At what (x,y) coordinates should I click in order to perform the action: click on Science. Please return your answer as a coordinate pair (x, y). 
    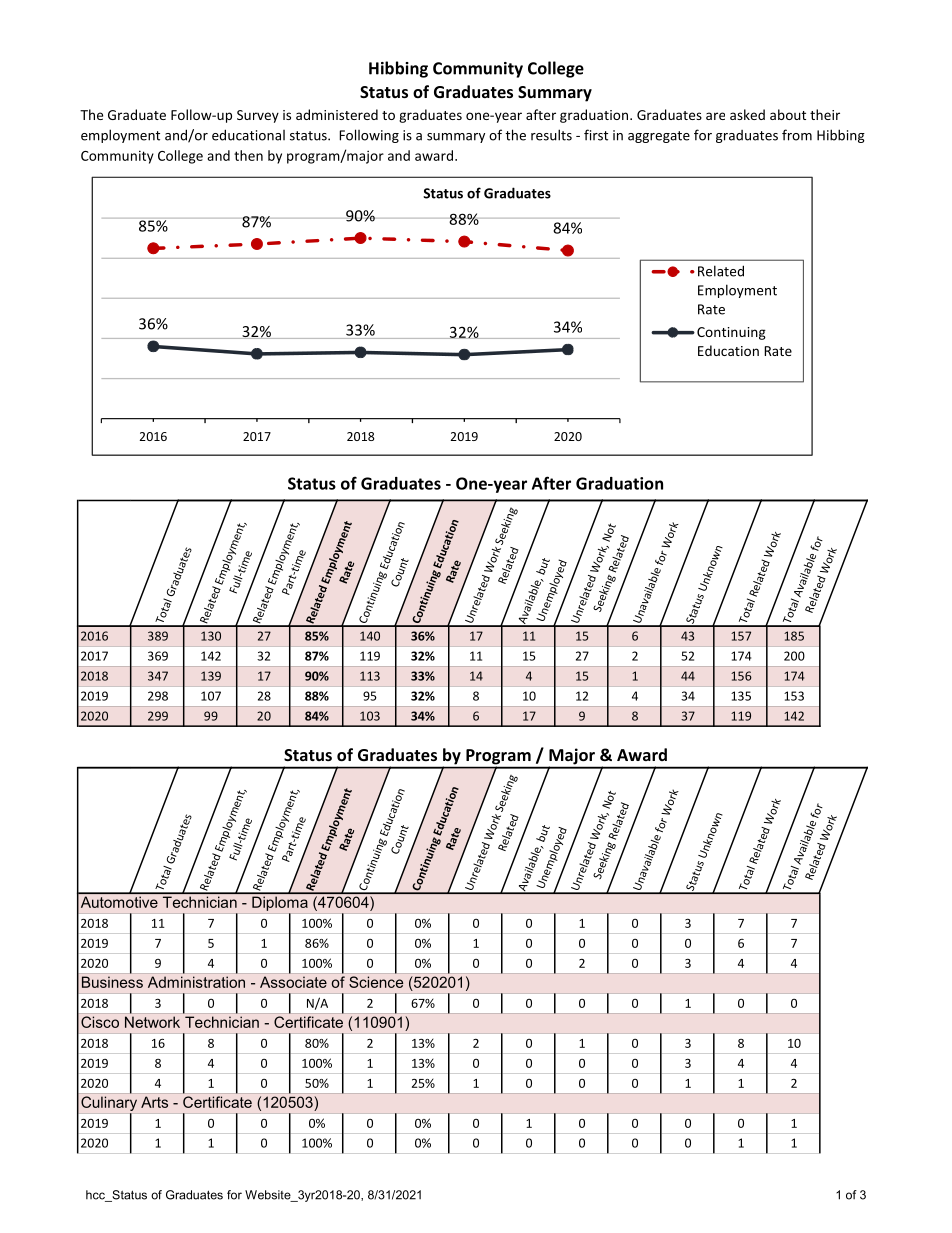
    Looking at the image, I should click on (376, 982).
